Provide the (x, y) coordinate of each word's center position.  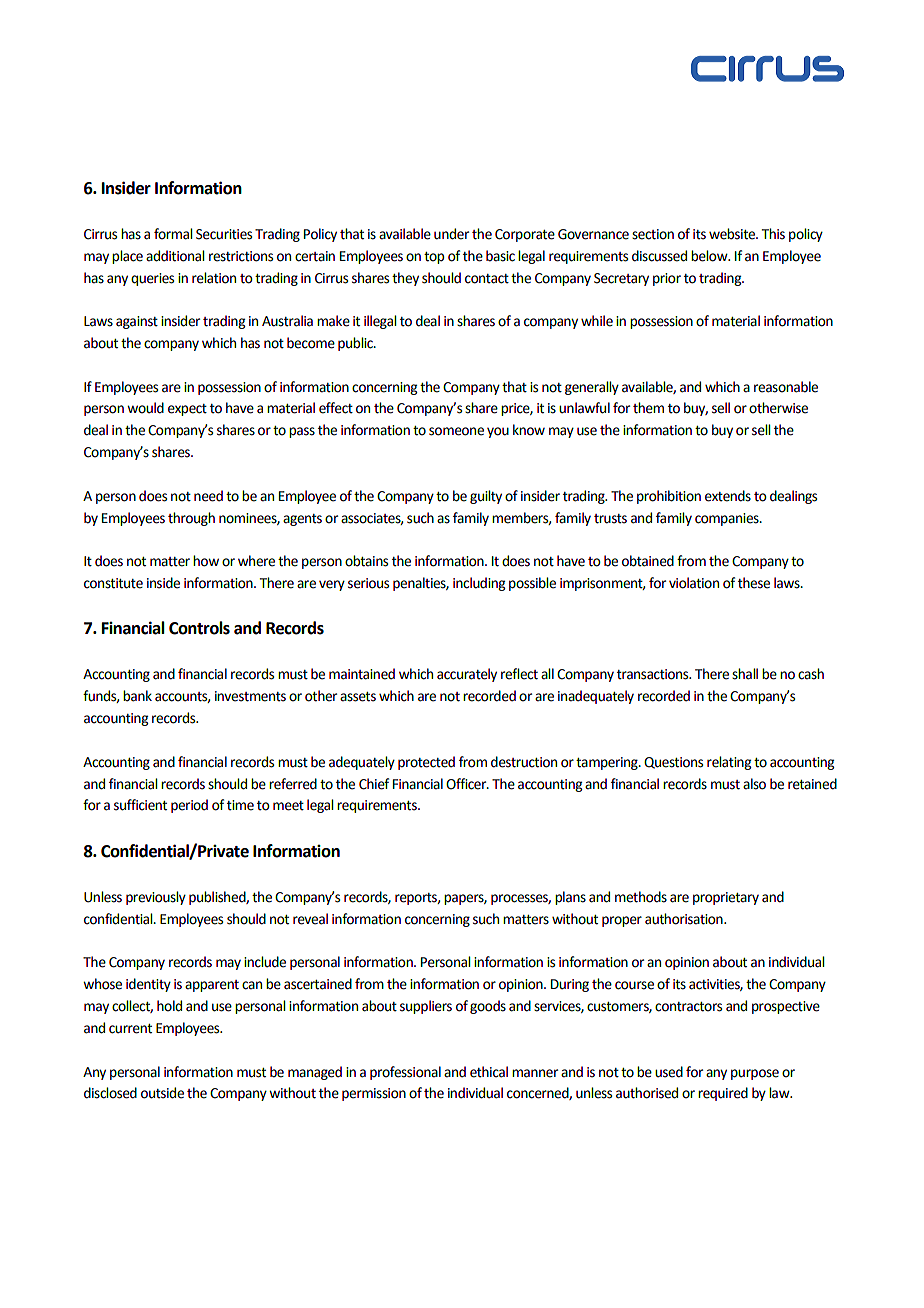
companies (728, 519)
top (434, 258)
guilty (486, 497)
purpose (755, 1074)
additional (175, 256)
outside (162, 1093)
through (191, 519)
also (754, 784)
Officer (467, 784)
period (189, 806)
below (710, 256)
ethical (489, 1072)
